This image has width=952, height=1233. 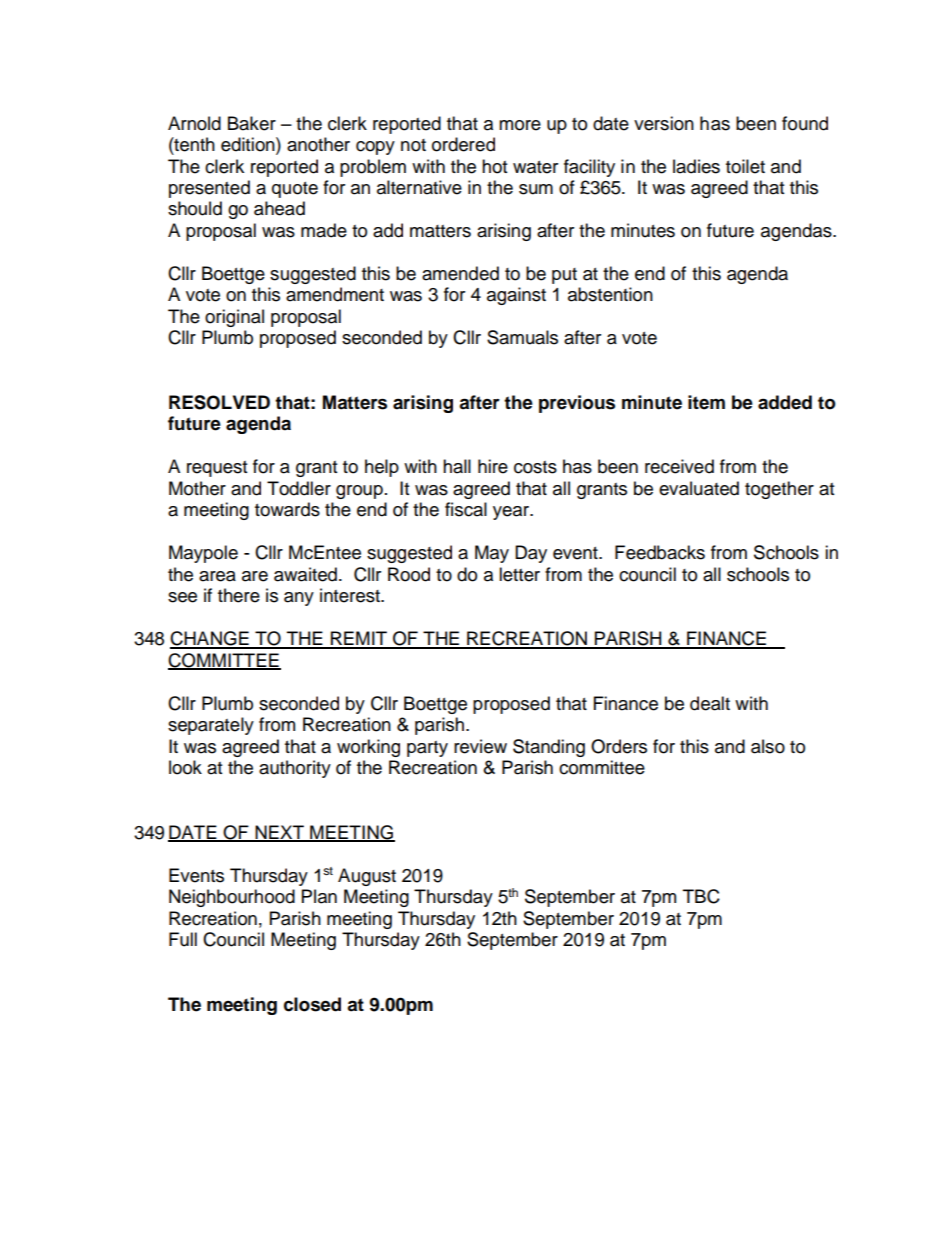 I want to click on item, so click(x=706, y=402).
